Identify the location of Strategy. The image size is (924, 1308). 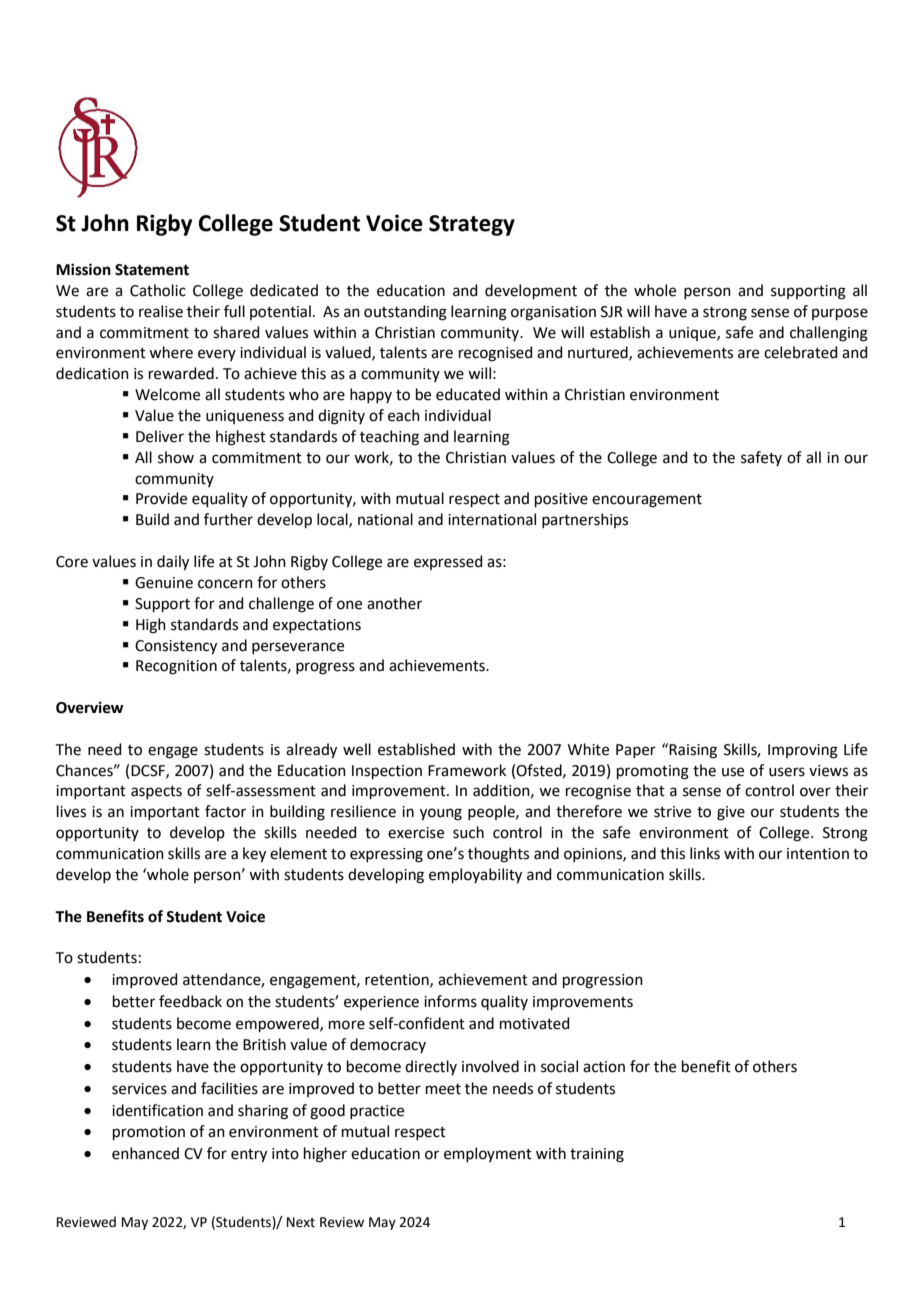
(472, 225).
